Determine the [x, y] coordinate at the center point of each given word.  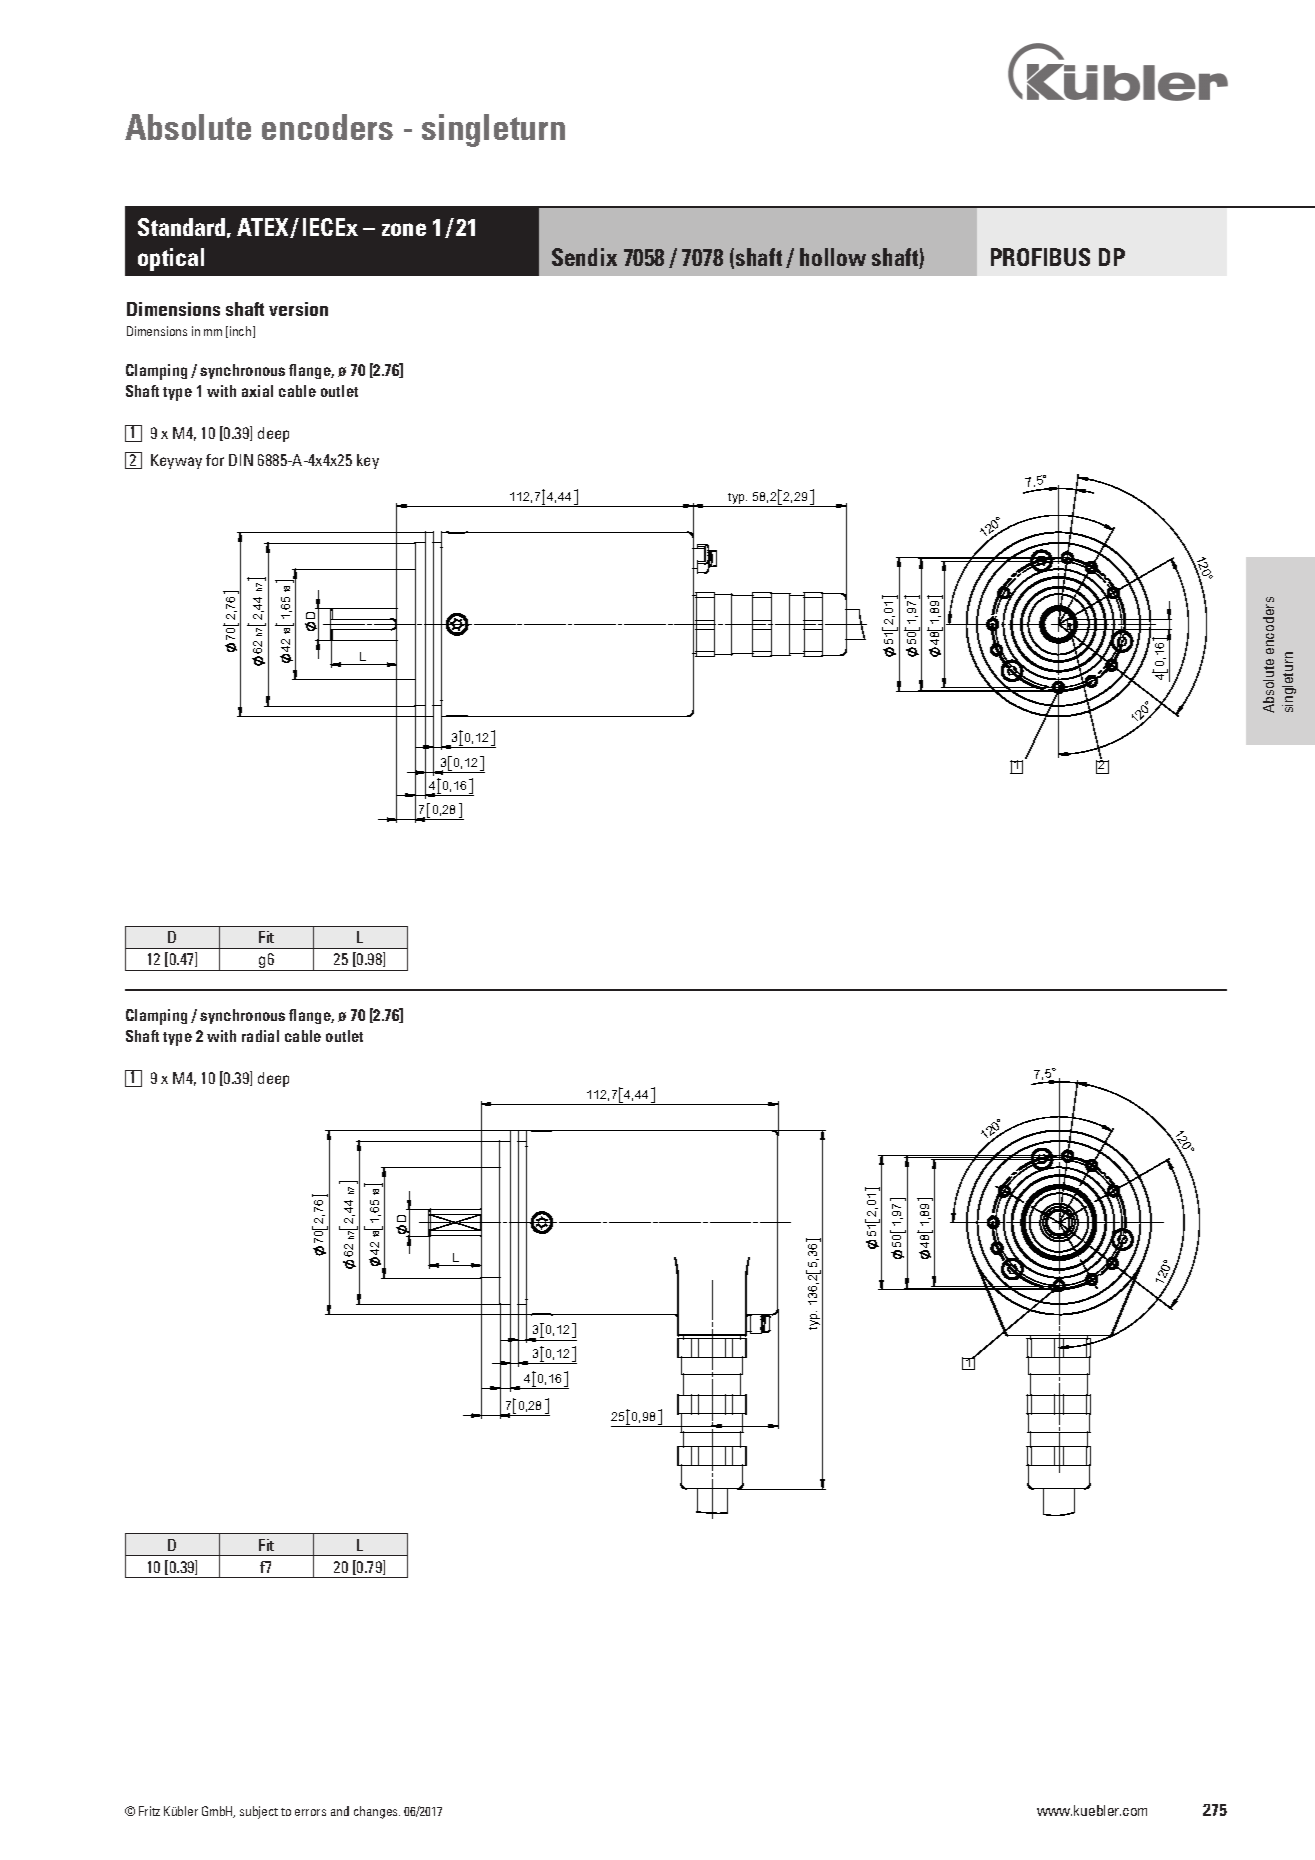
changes [377, 1812]
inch [242, 332]
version [298, 309]
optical [171, 259]
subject [259, 1812]
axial [257, 391]
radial [260, 1036]
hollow [833, 257]
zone [404, 229]
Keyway [176, 461]
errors [310, 1812]
